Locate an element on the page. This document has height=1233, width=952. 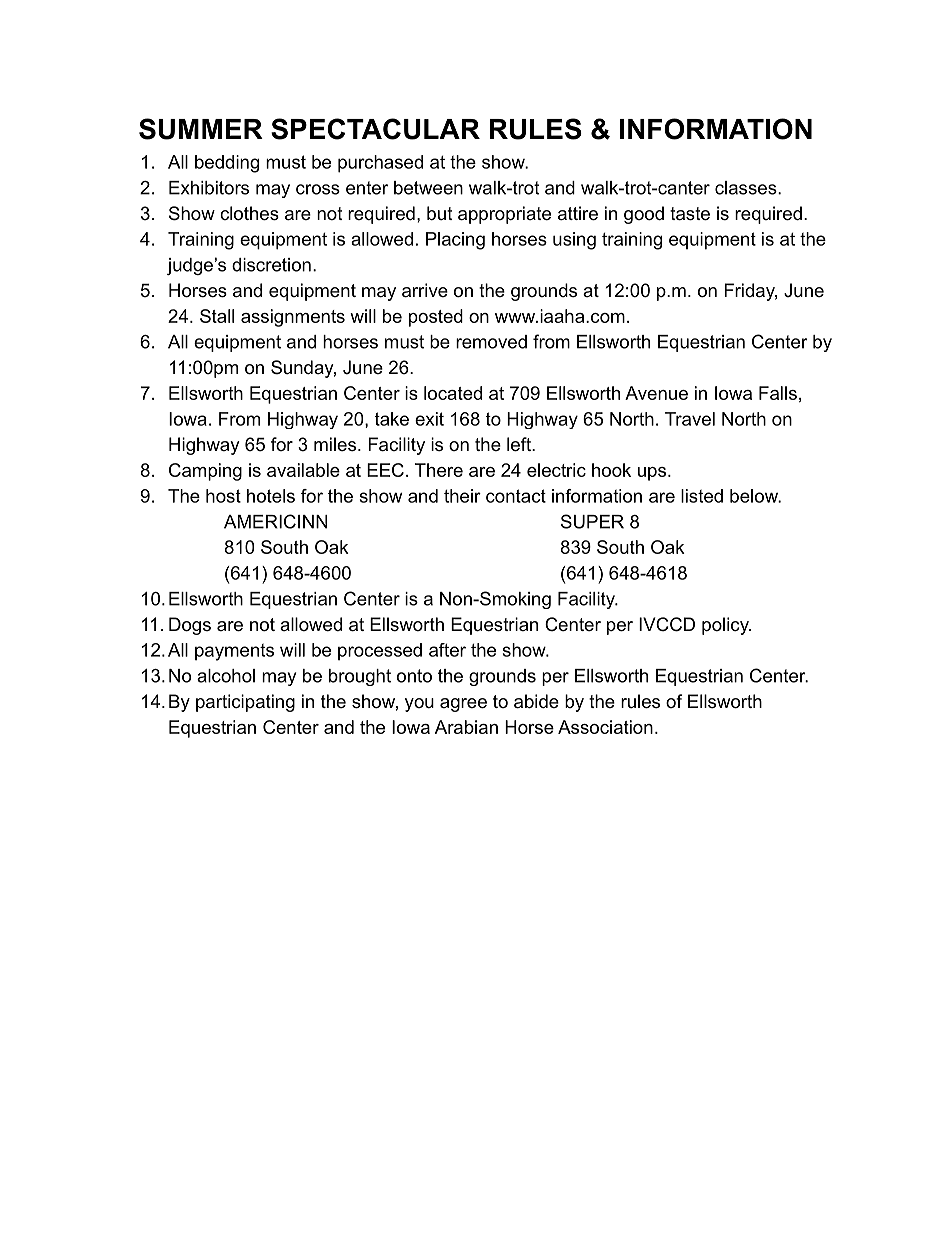
agree is located at coordinates (463, 705).
